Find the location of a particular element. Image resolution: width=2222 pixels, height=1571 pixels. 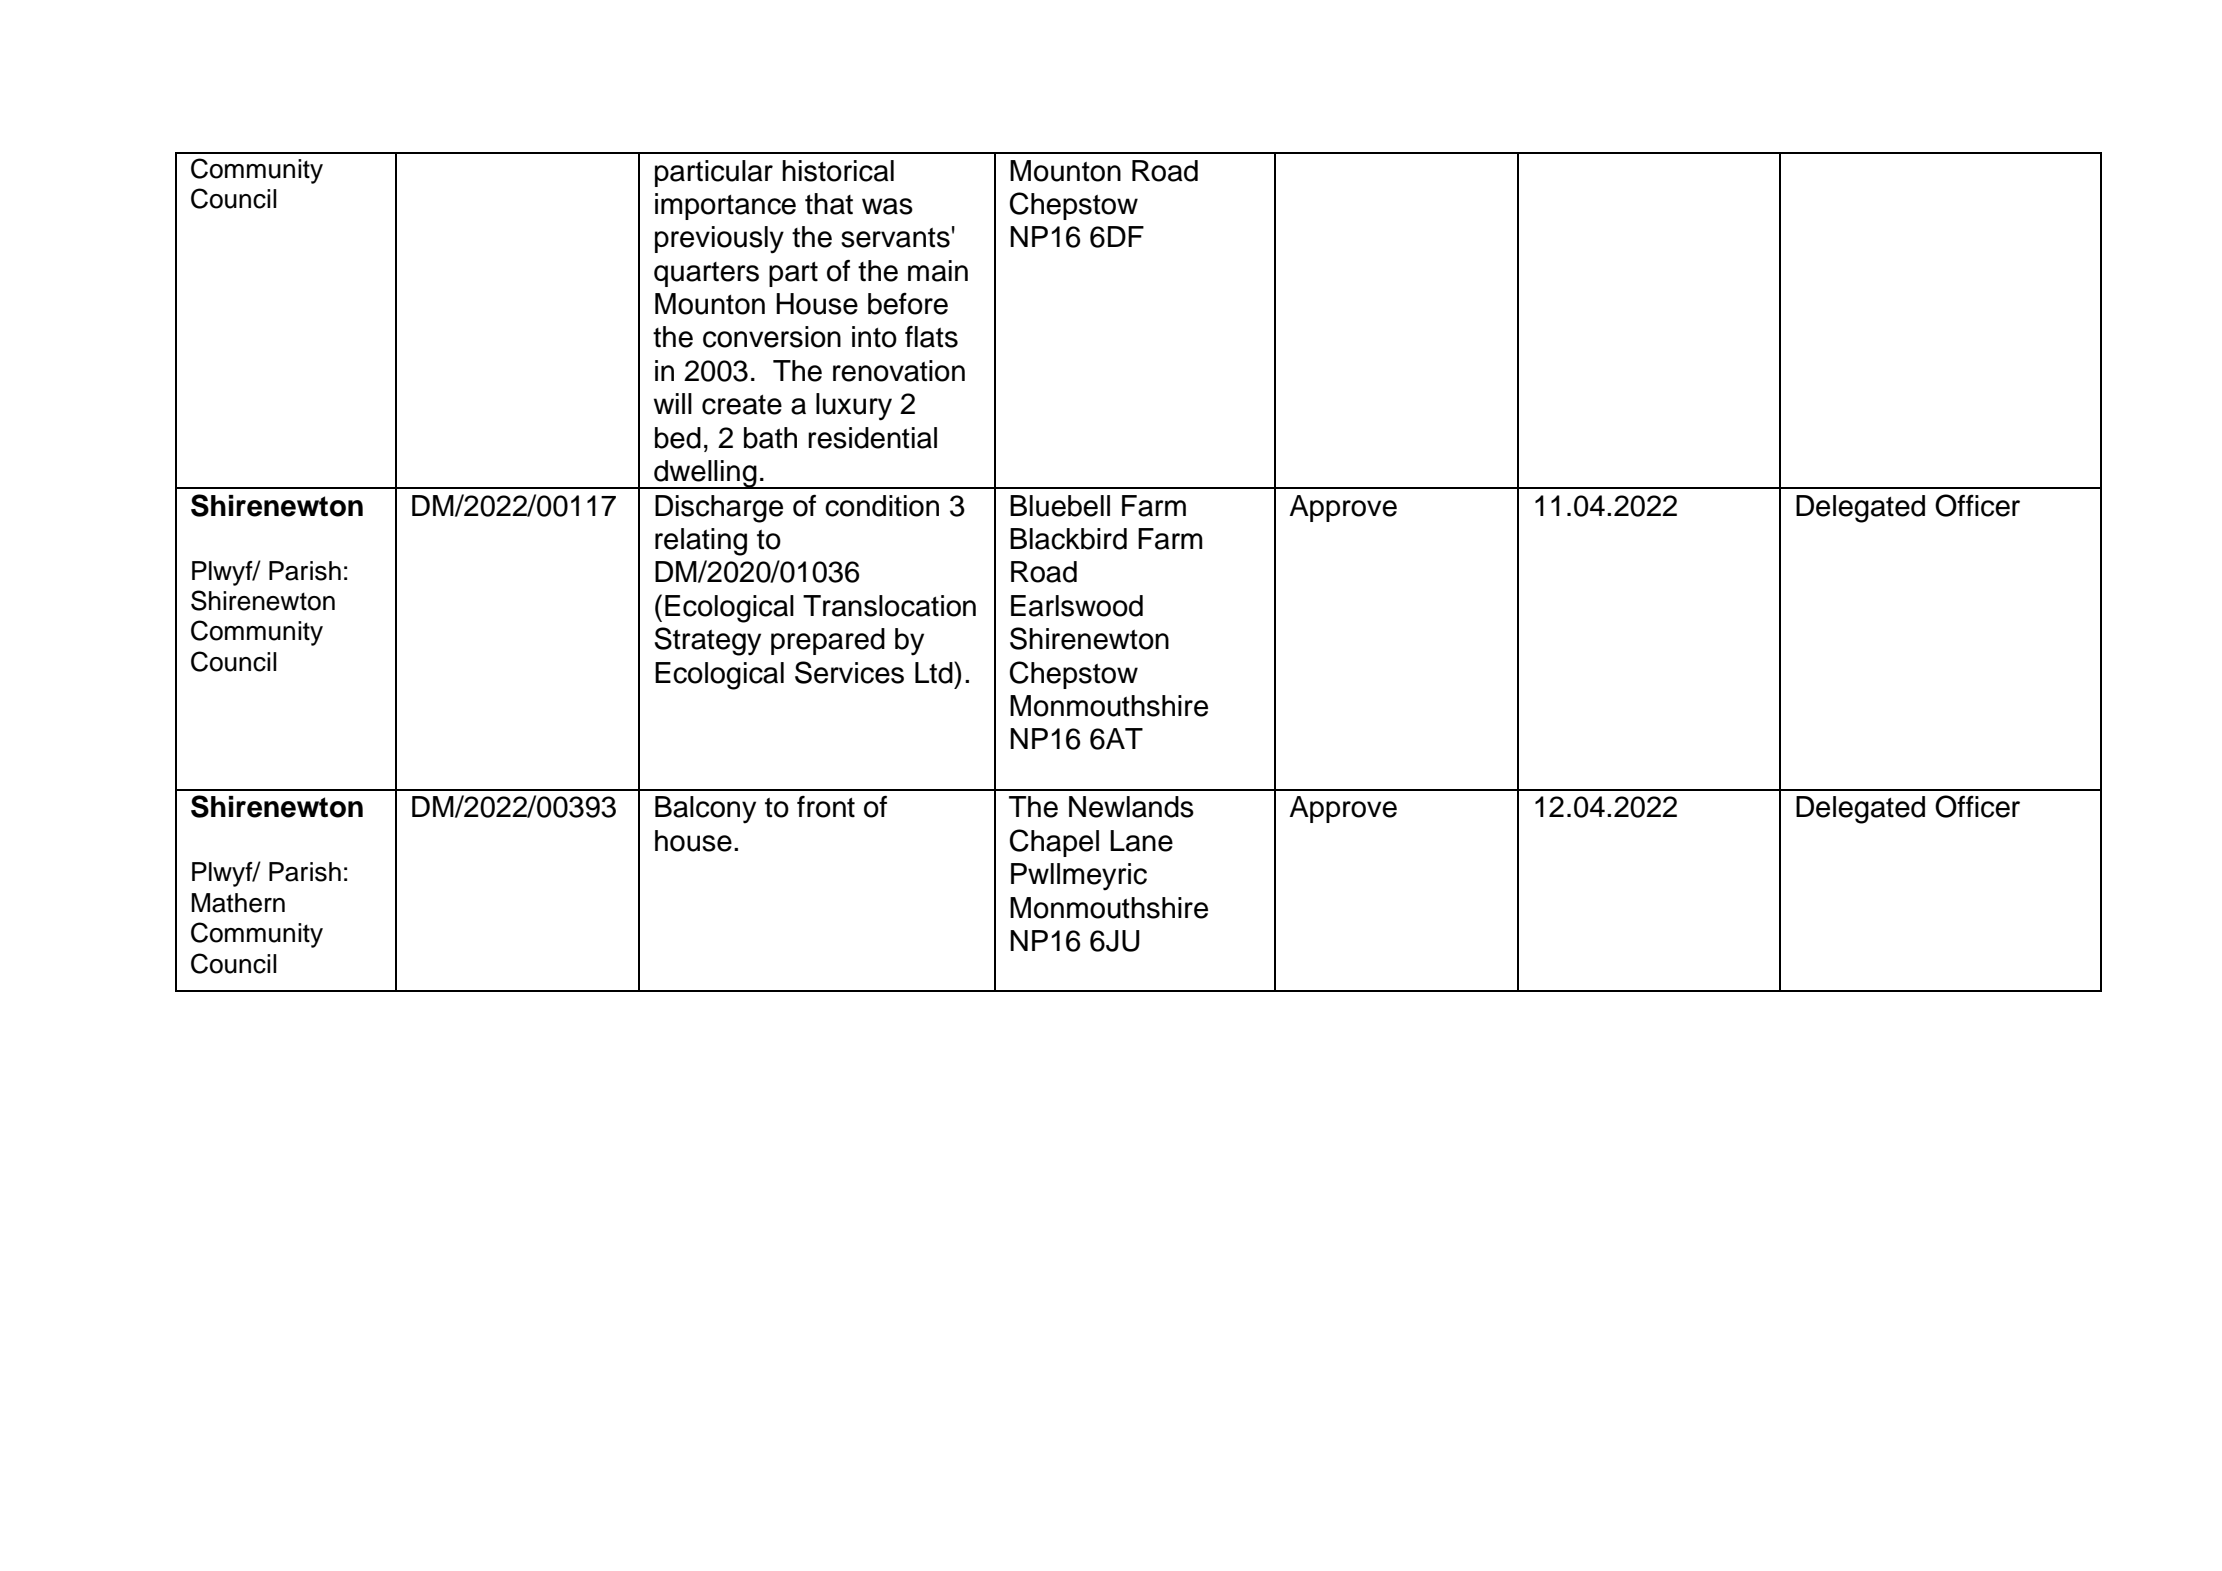

was is located at coordinates (887, 206).
